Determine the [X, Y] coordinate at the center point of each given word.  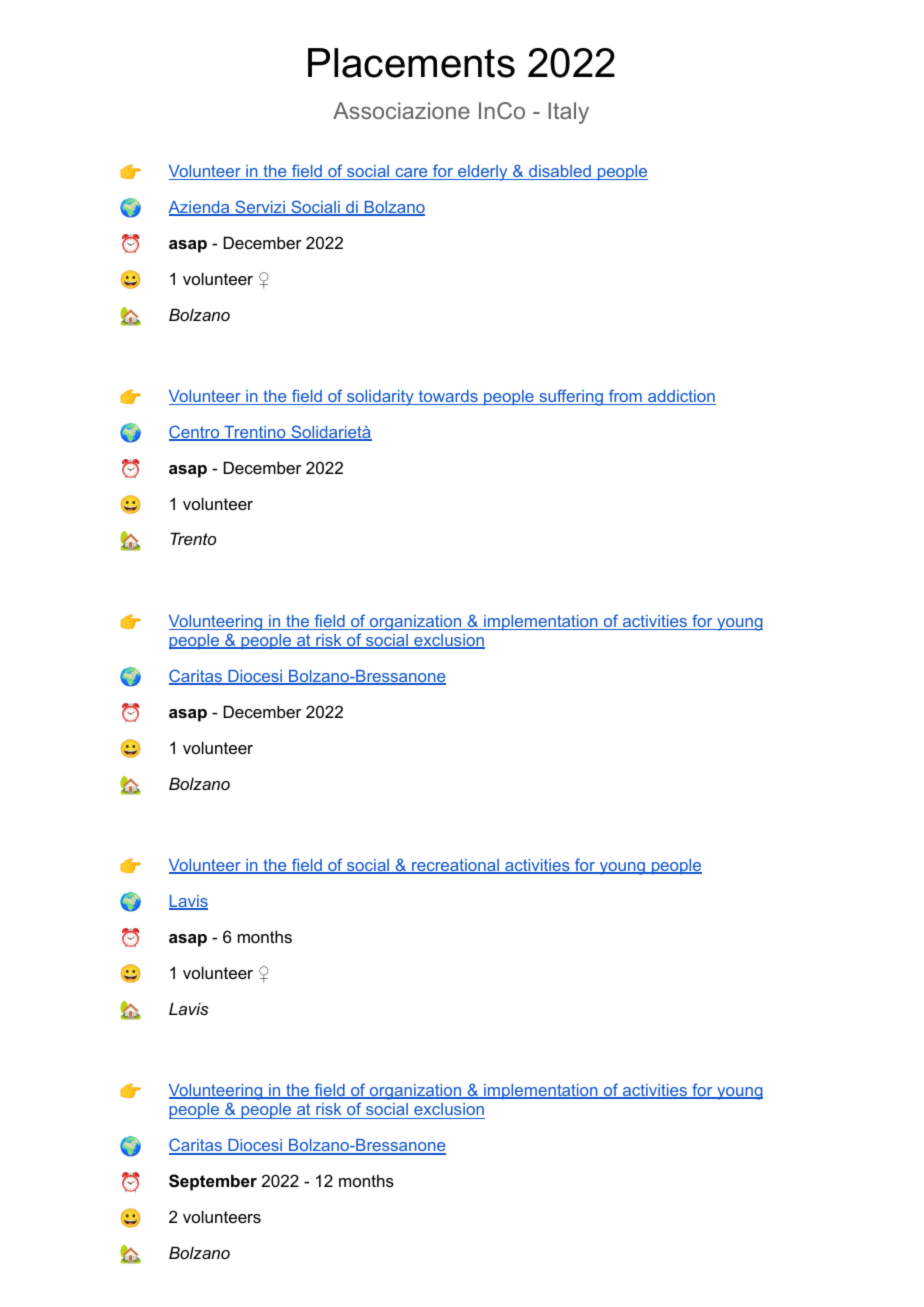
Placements [411, 63]
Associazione [401, 110]
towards [448, 397]
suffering [571, 397]
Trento [193, 538]
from [625, 397]
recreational [455, 866]
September [213, 1182]
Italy [568, 113]
